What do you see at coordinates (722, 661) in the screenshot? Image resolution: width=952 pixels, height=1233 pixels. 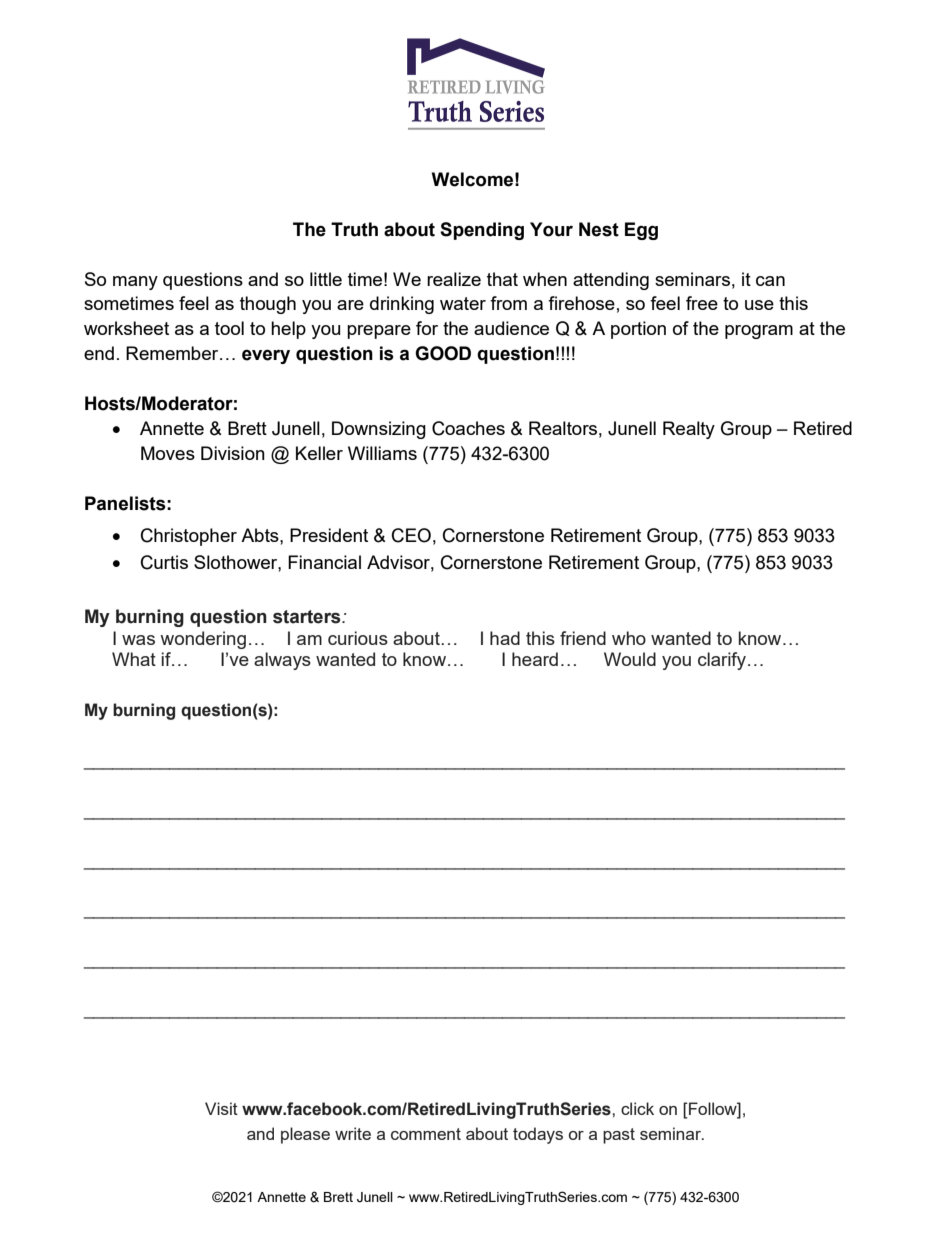 I see `clarify` at bounding box center [722, 661].
